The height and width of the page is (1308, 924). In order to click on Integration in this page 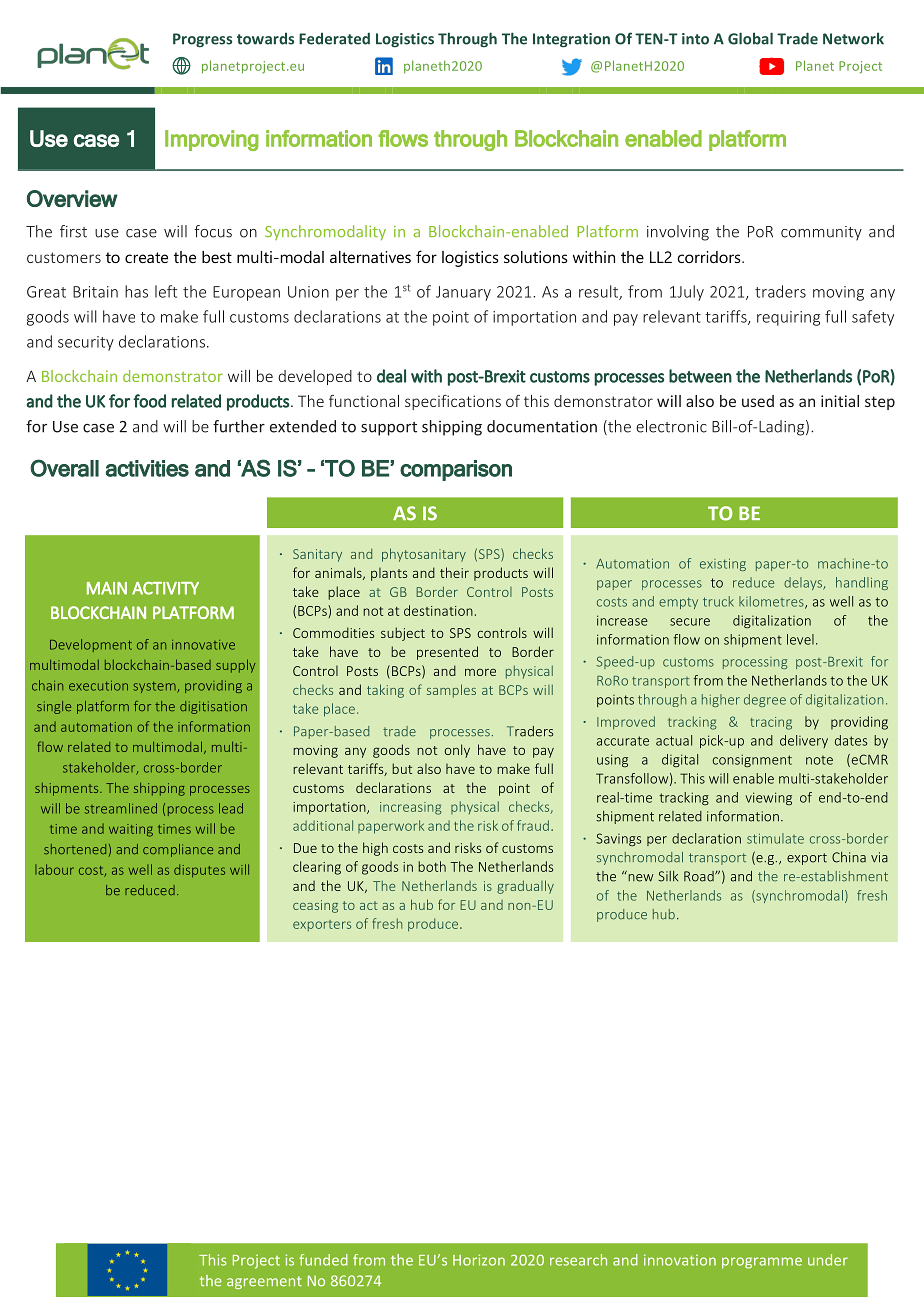, I will do `click(571, 40)`.
